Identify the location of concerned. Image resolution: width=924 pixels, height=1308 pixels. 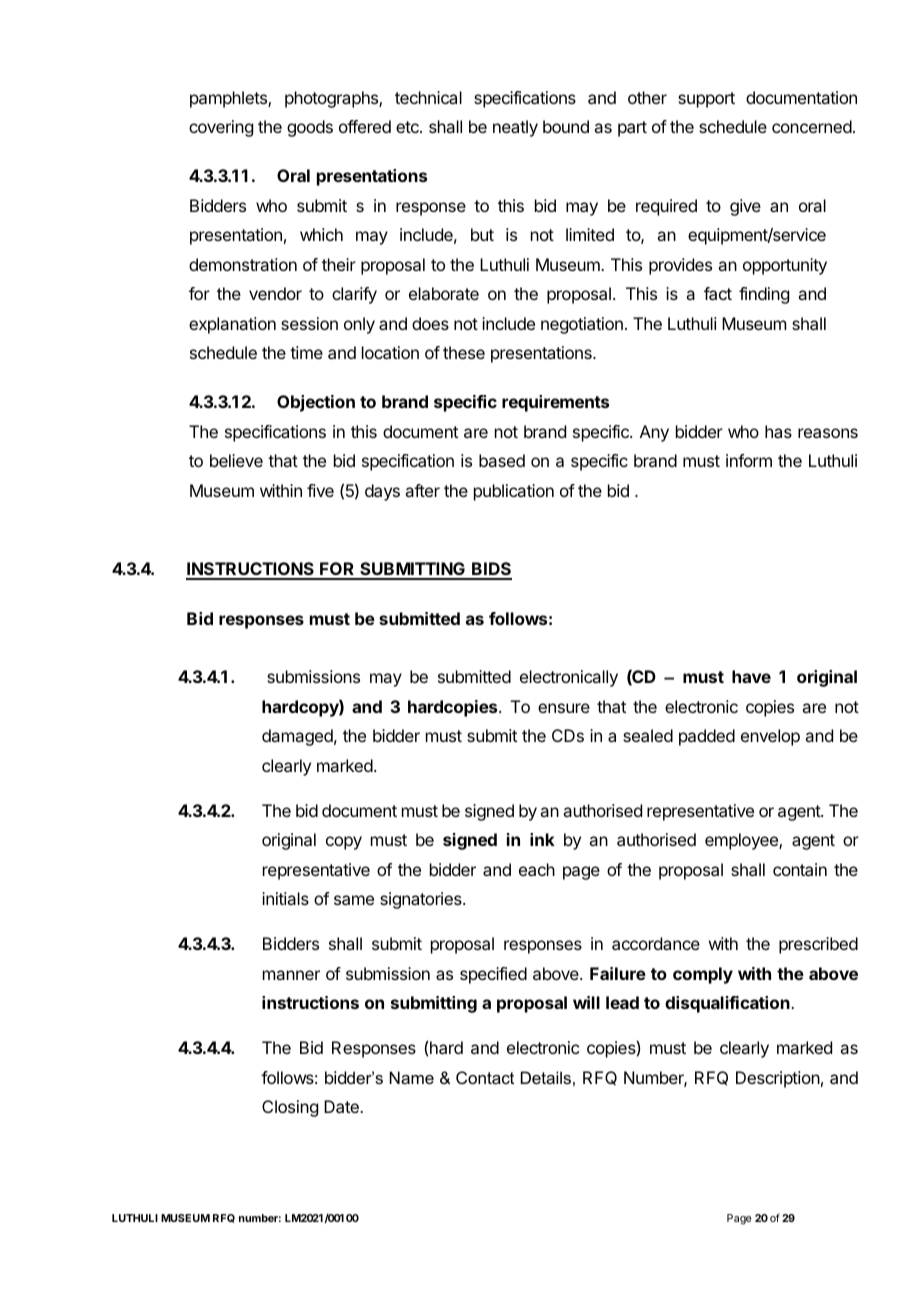
(812, 126).
